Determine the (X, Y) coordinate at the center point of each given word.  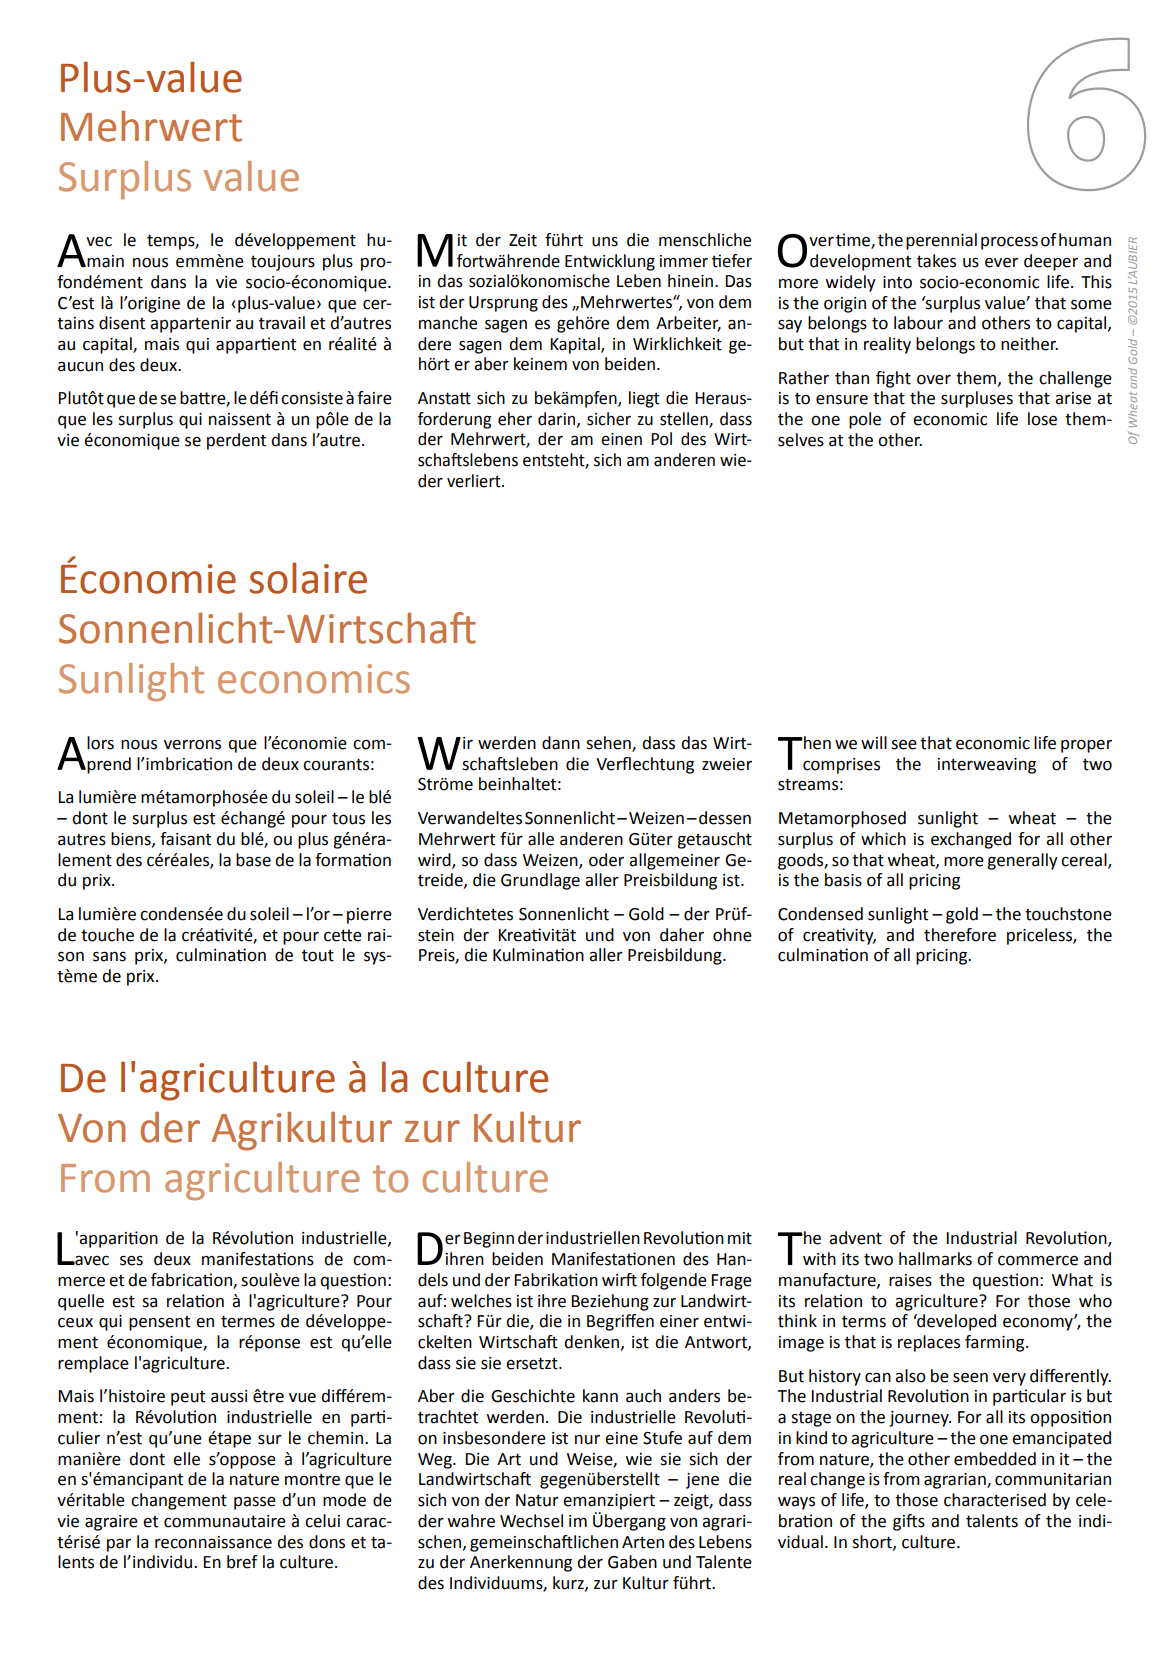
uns (605, 242)
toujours (283, 263)
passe (255, 1503)
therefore (960, 935)
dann (561, 743)
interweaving (987, 766)
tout (318, 955)
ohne (732, 935)
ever (1001, 263)
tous (348, 818)
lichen (595, 1542)
